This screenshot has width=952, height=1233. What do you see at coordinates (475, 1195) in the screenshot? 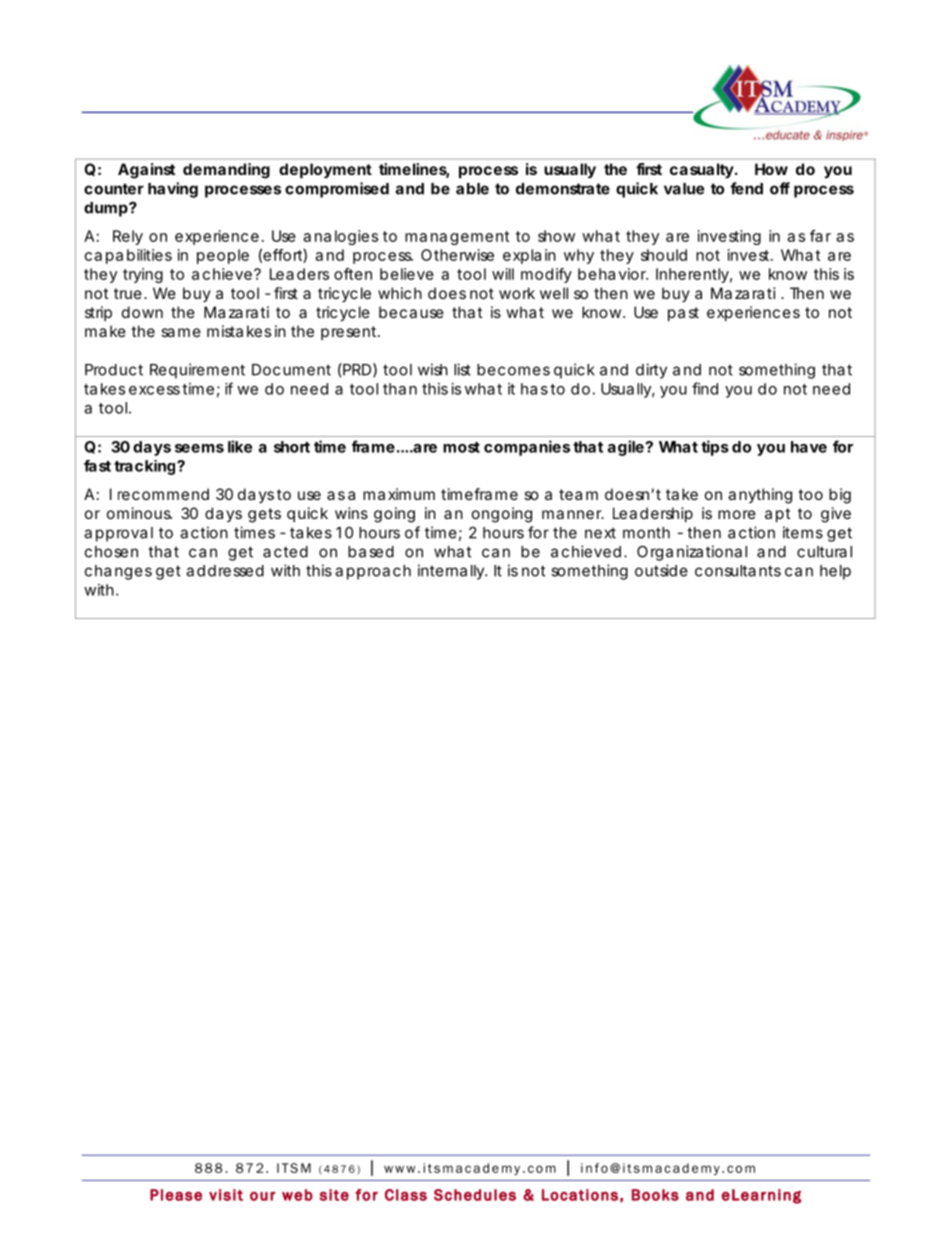
I see `Schedules` at bounding box center [475, 1195].
